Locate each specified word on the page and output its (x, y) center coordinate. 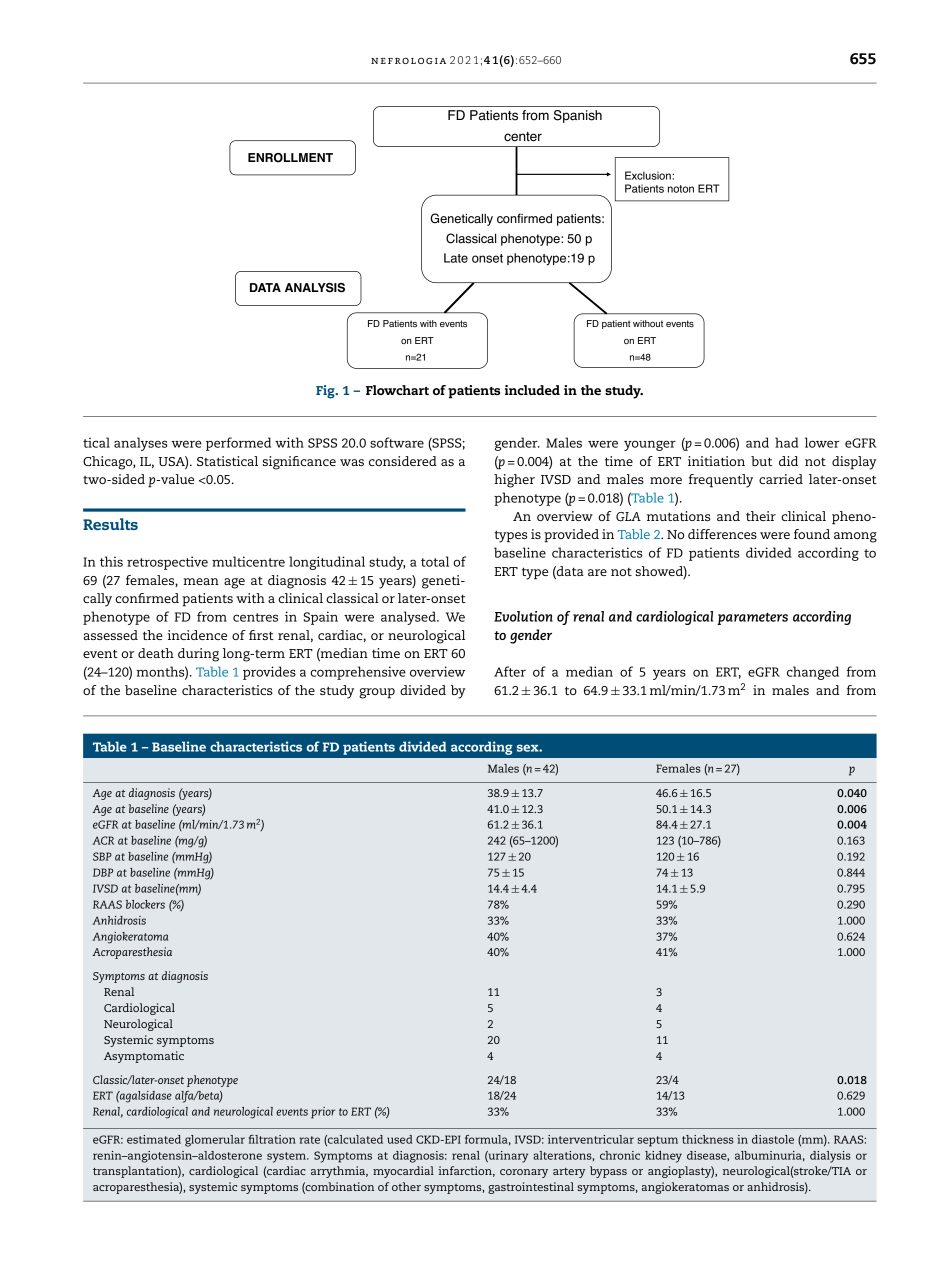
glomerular (215, 1141)
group (377, 693)
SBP (102, 856)
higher (514, 481)
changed (813, 673)
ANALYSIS (315, 288)
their (761, 516)
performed (238, 444)
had (786, 442)
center (523, 137)
